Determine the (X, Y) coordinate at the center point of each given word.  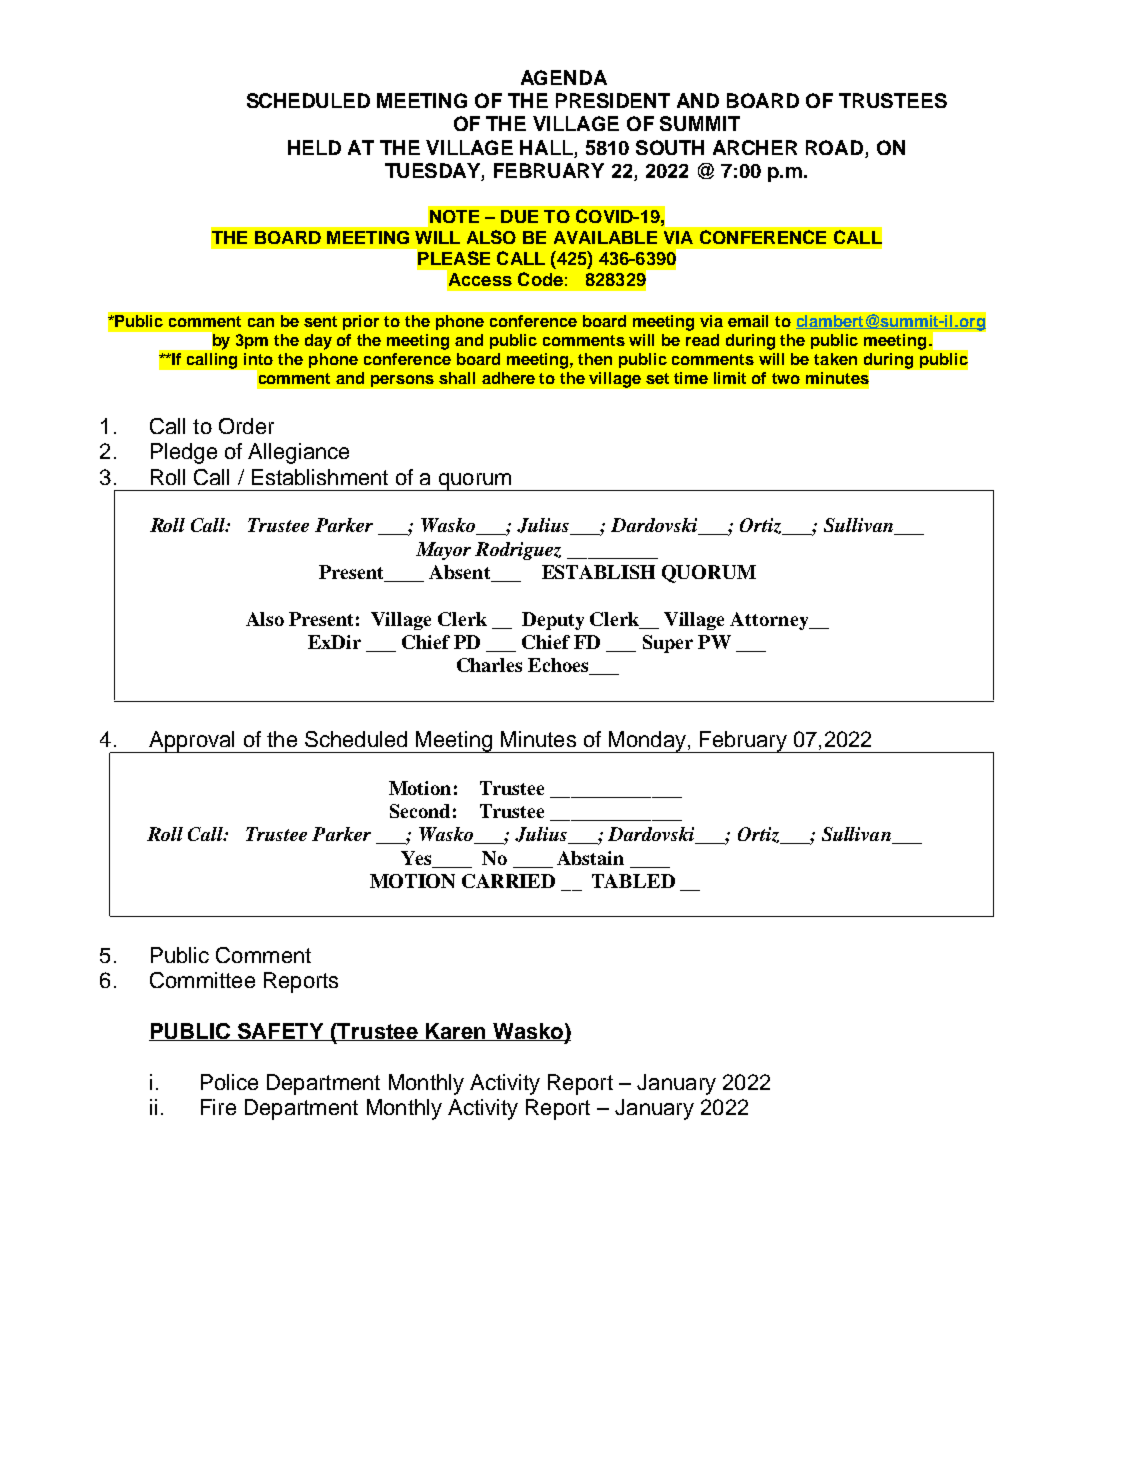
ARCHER (755, 147)
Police (229, 1082)
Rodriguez (518, 551)
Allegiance (298, 453)
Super (668, 644)
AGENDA (564, 77)
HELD (314, 147)
